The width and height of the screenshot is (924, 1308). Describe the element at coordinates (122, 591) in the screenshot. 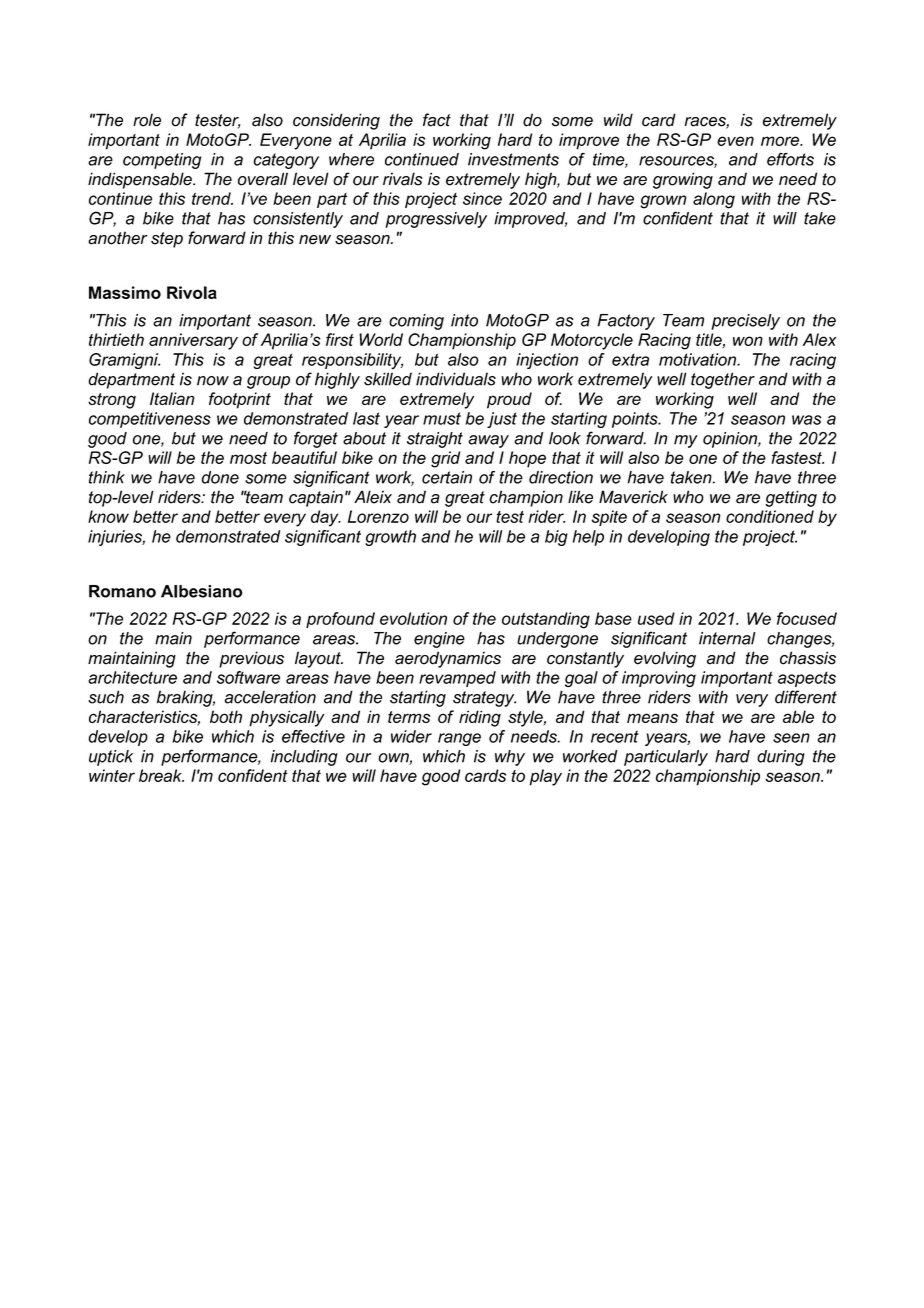

I see `Romano` at that location.
